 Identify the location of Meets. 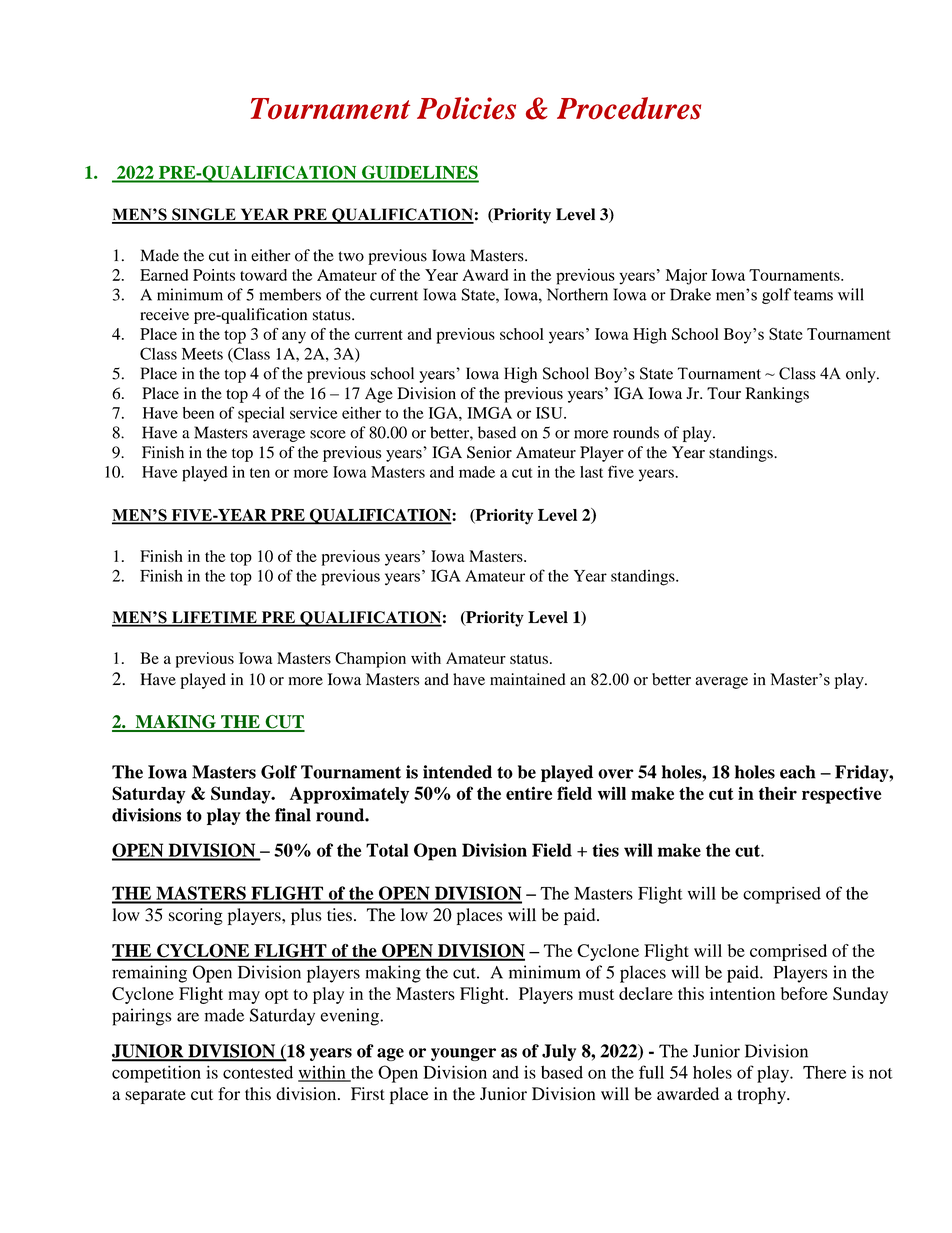
(202, 354).
